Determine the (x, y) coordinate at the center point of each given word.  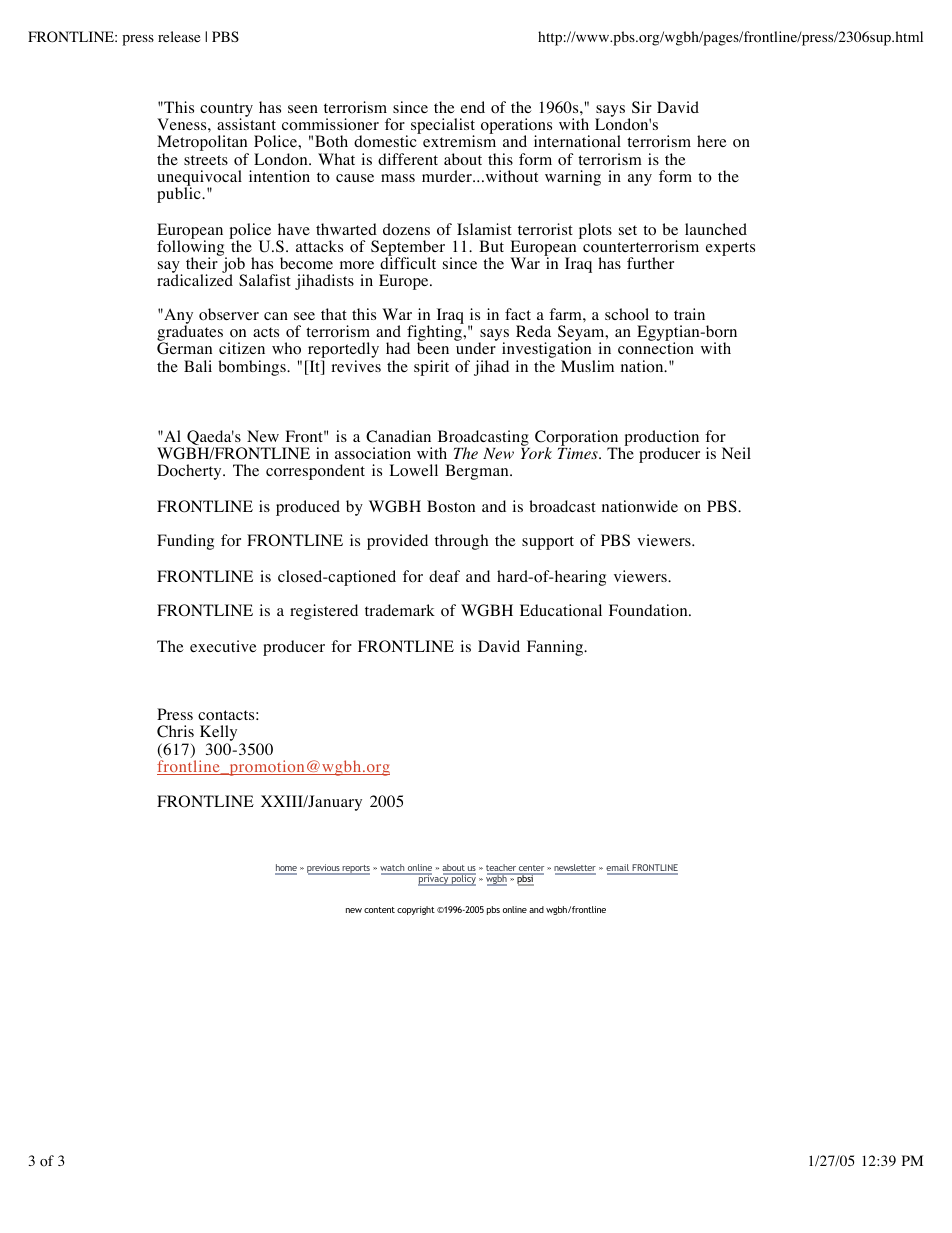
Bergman (478, 472)
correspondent (315, 472)
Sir (642, 107)
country (226, 111)
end (473, 107)
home (286, 869)
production (661, 439)
